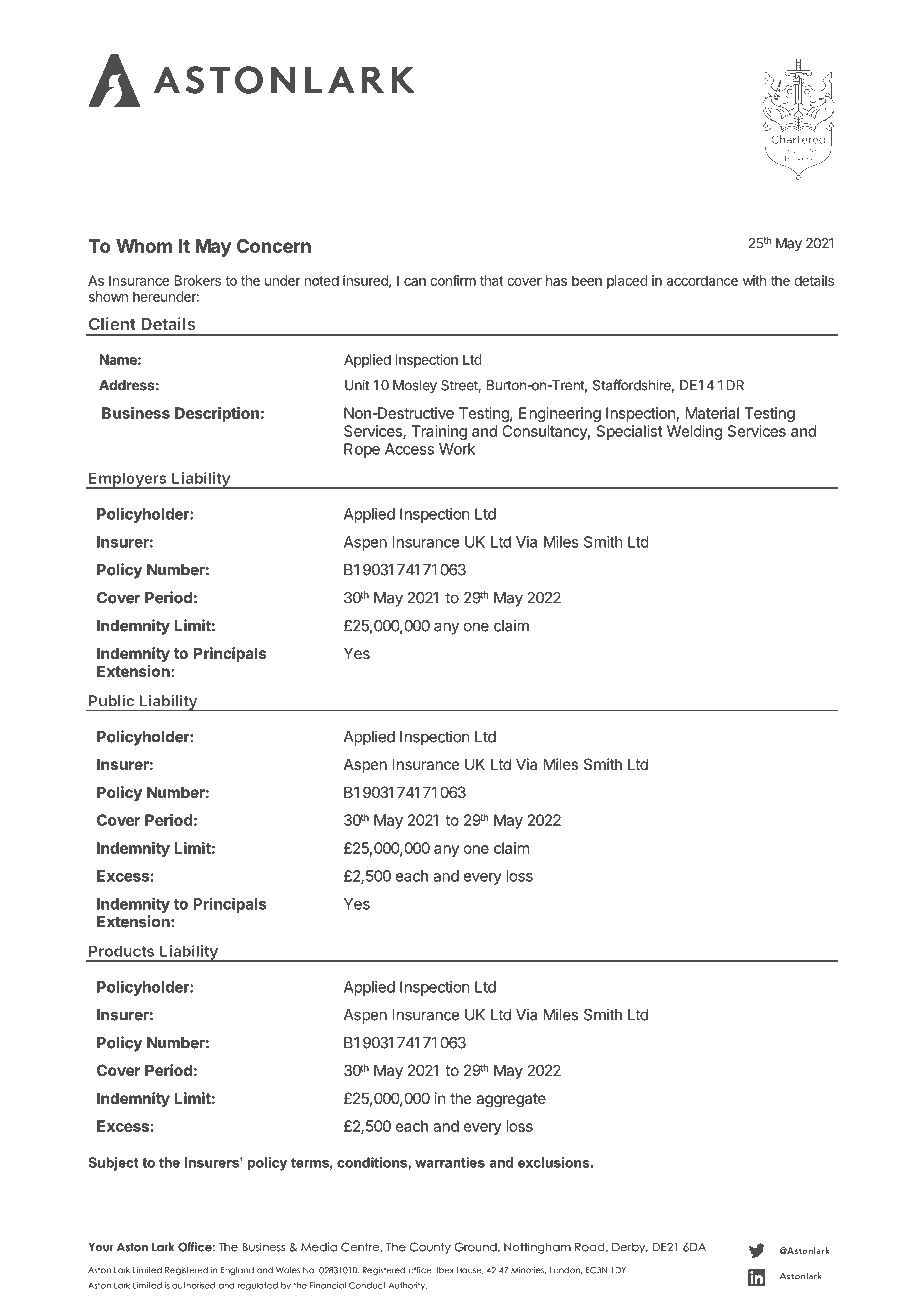 The height and width of the image is (1308, 924). What do you see at coordinates (415, 282) in the image?
I see `can` at bounding box center [415, 282].
